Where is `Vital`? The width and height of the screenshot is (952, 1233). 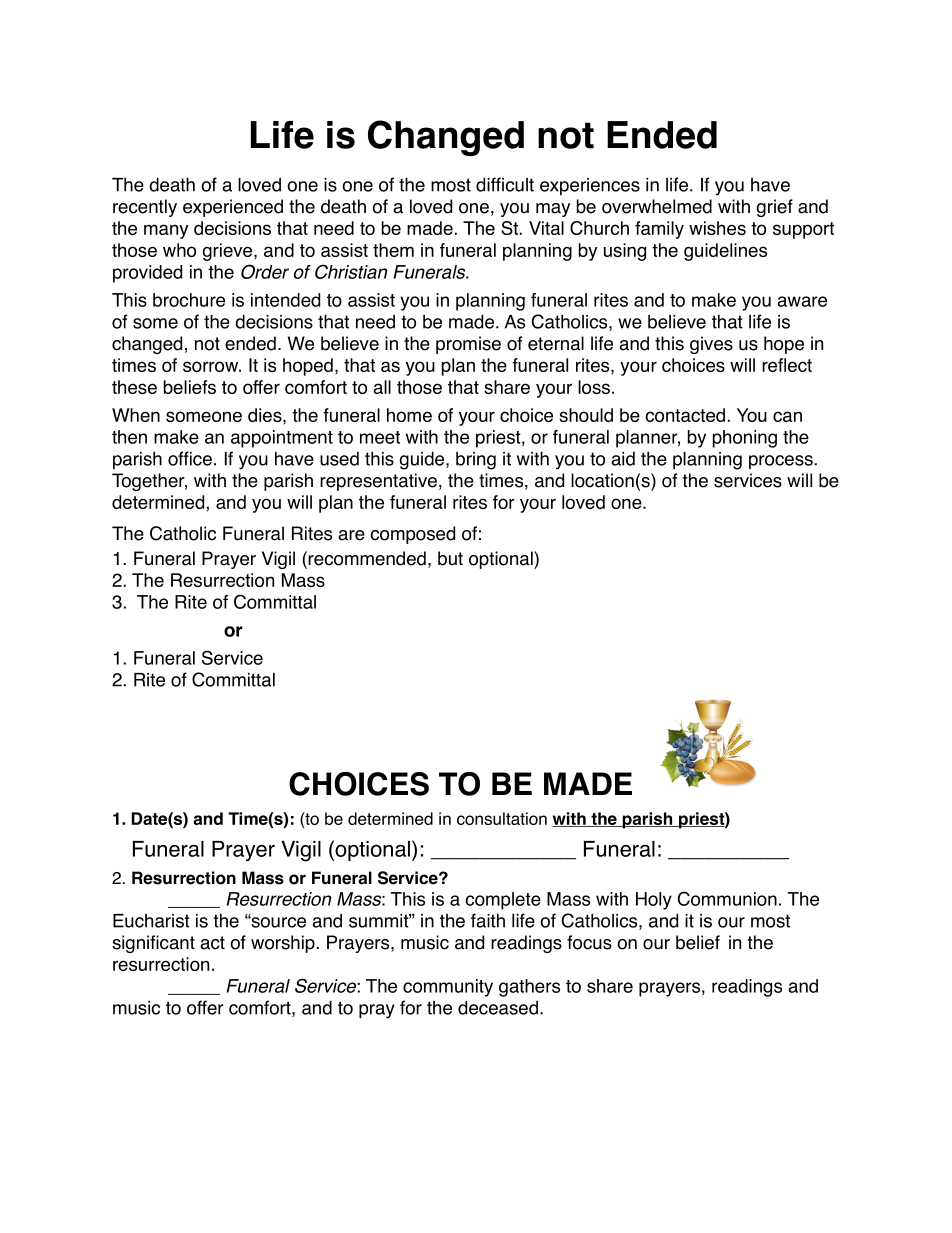
Vital is located at coordinates (546, 228).
